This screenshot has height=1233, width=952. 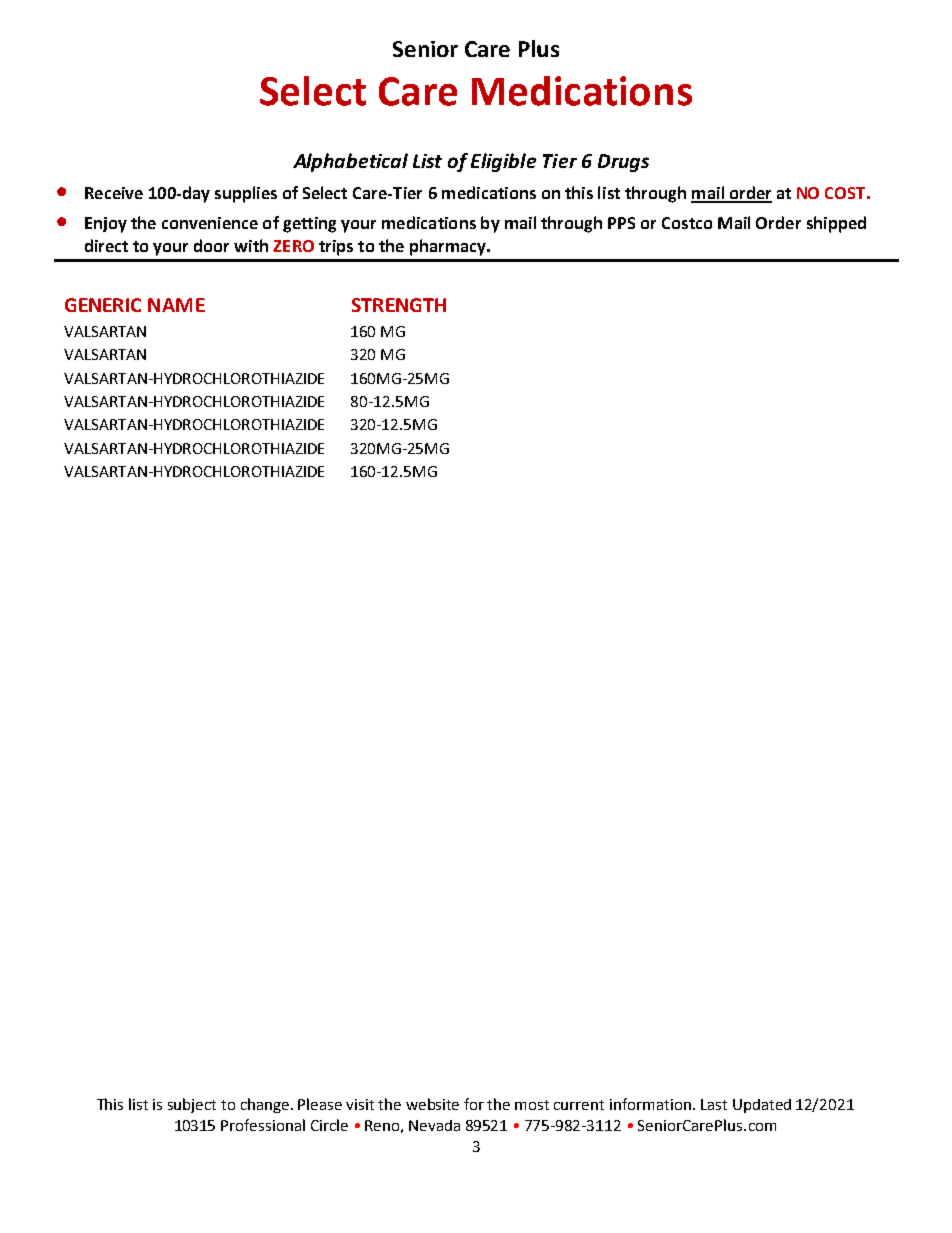 I want to click on PPS, so click(x=621, y=223).
